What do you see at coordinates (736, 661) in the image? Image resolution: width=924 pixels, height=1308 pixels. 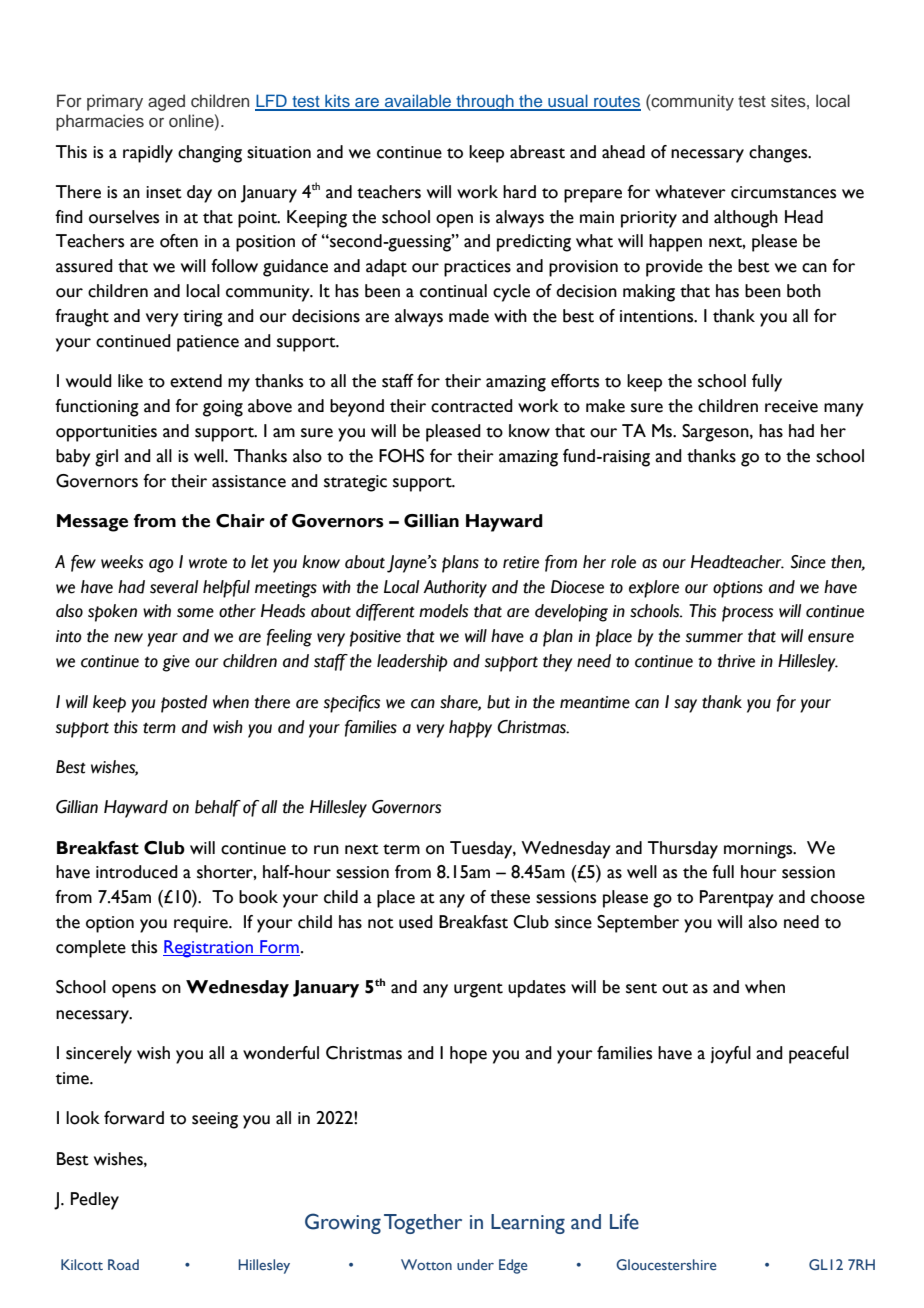 I see `thrive` at bounding box center [736, 661].
